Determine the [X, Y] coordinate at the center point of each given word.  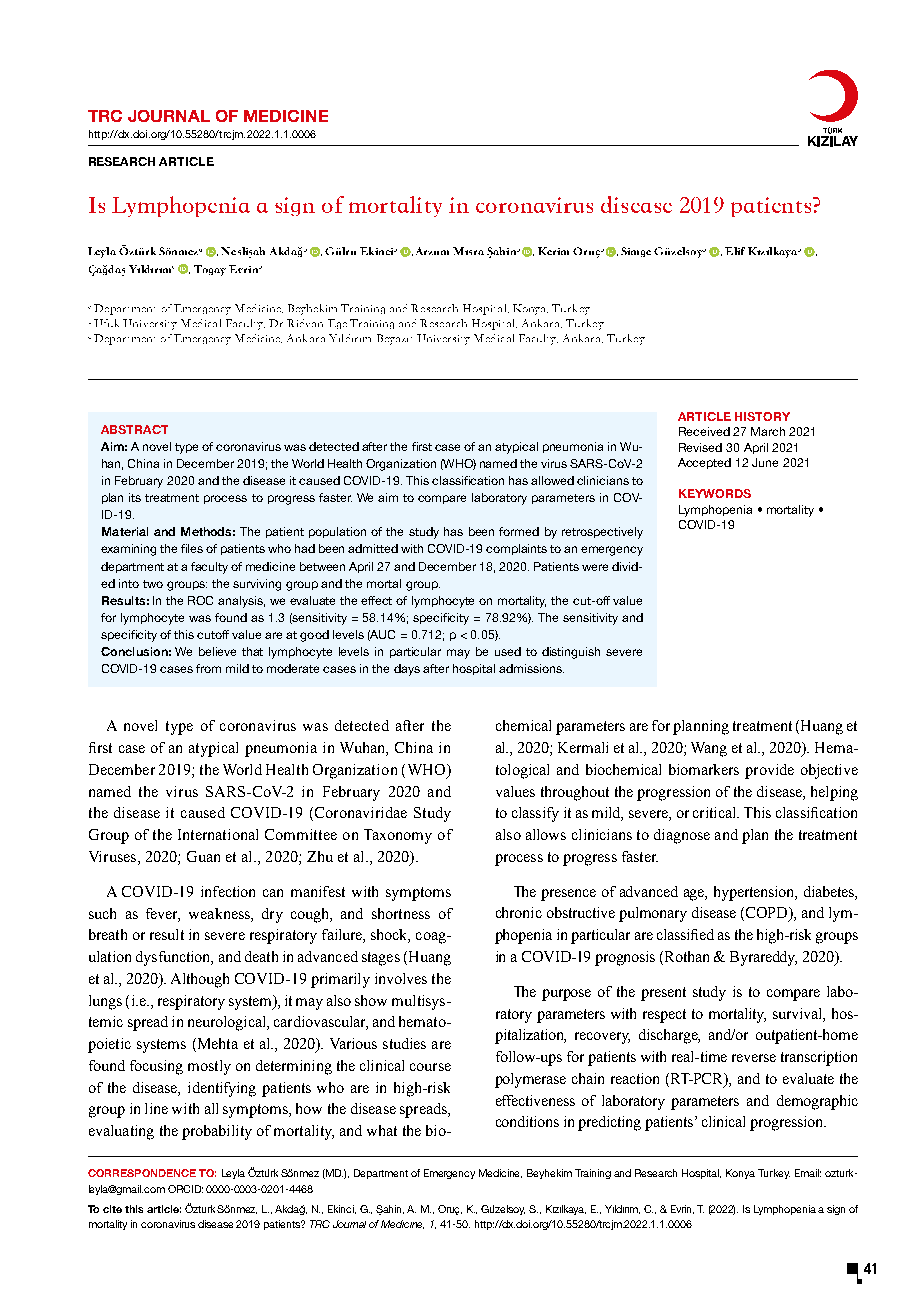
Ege [337, 324]
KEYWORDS [715, 493]
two [153, 584]
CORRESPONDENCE [142, 1173]
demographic [817, 1102]
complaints [516, 549]
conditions [527, 1121]
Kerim [553, 251]
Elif [735, 251]
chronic [519, 912]
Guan [203, 856]
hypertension [755, 893]
